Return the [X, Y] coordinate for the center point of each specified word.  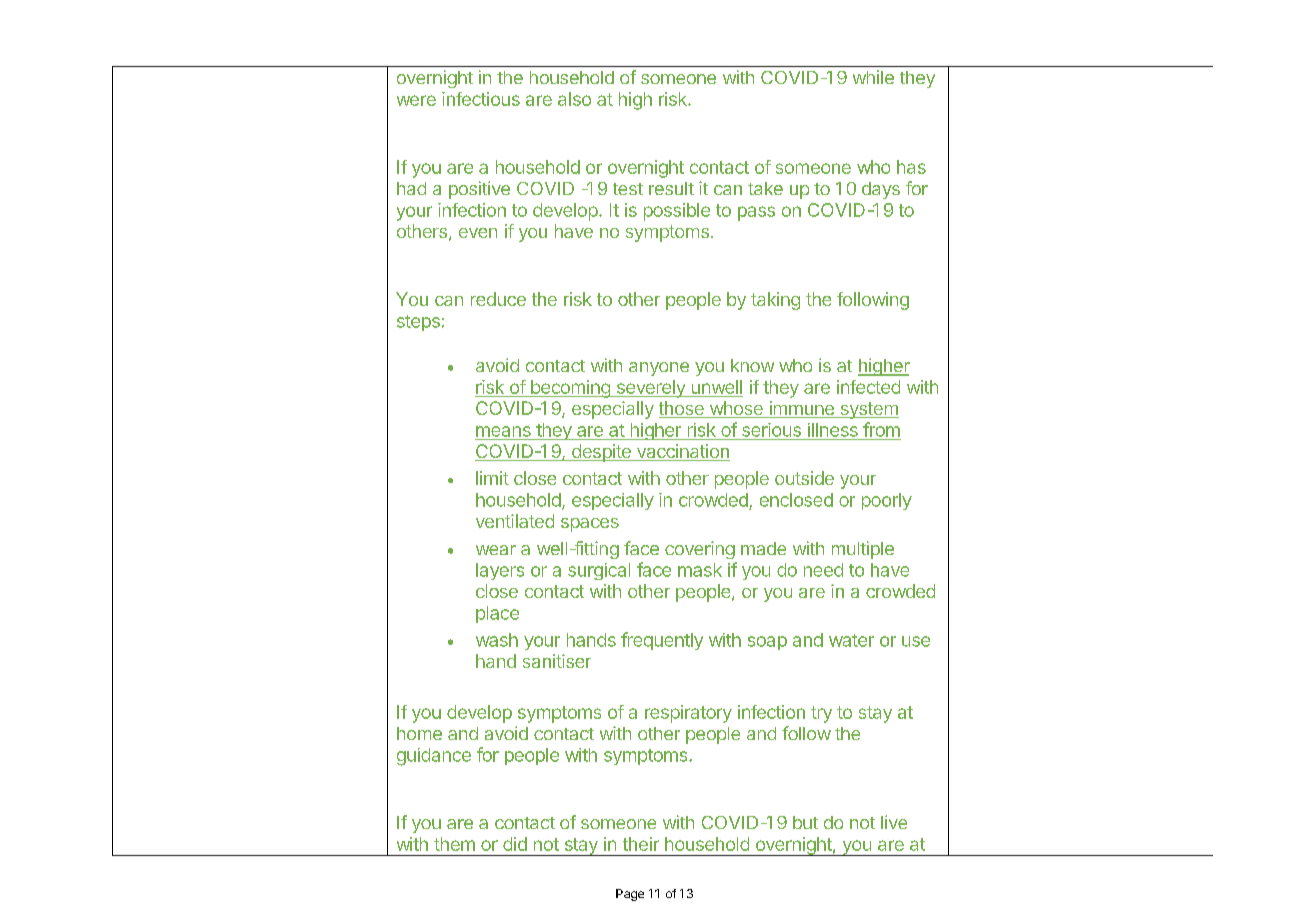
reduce [498, 299]
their [641, 844]
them [454, 844]
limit [492, 478]
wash [497, 640]
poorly [887, 501]
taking [775, 301]
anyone [659, 369]
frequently [662, 641]
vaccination [682, 452]
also [574, 99]
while [873, 77]
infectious [481, 99]
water [851, 640]
